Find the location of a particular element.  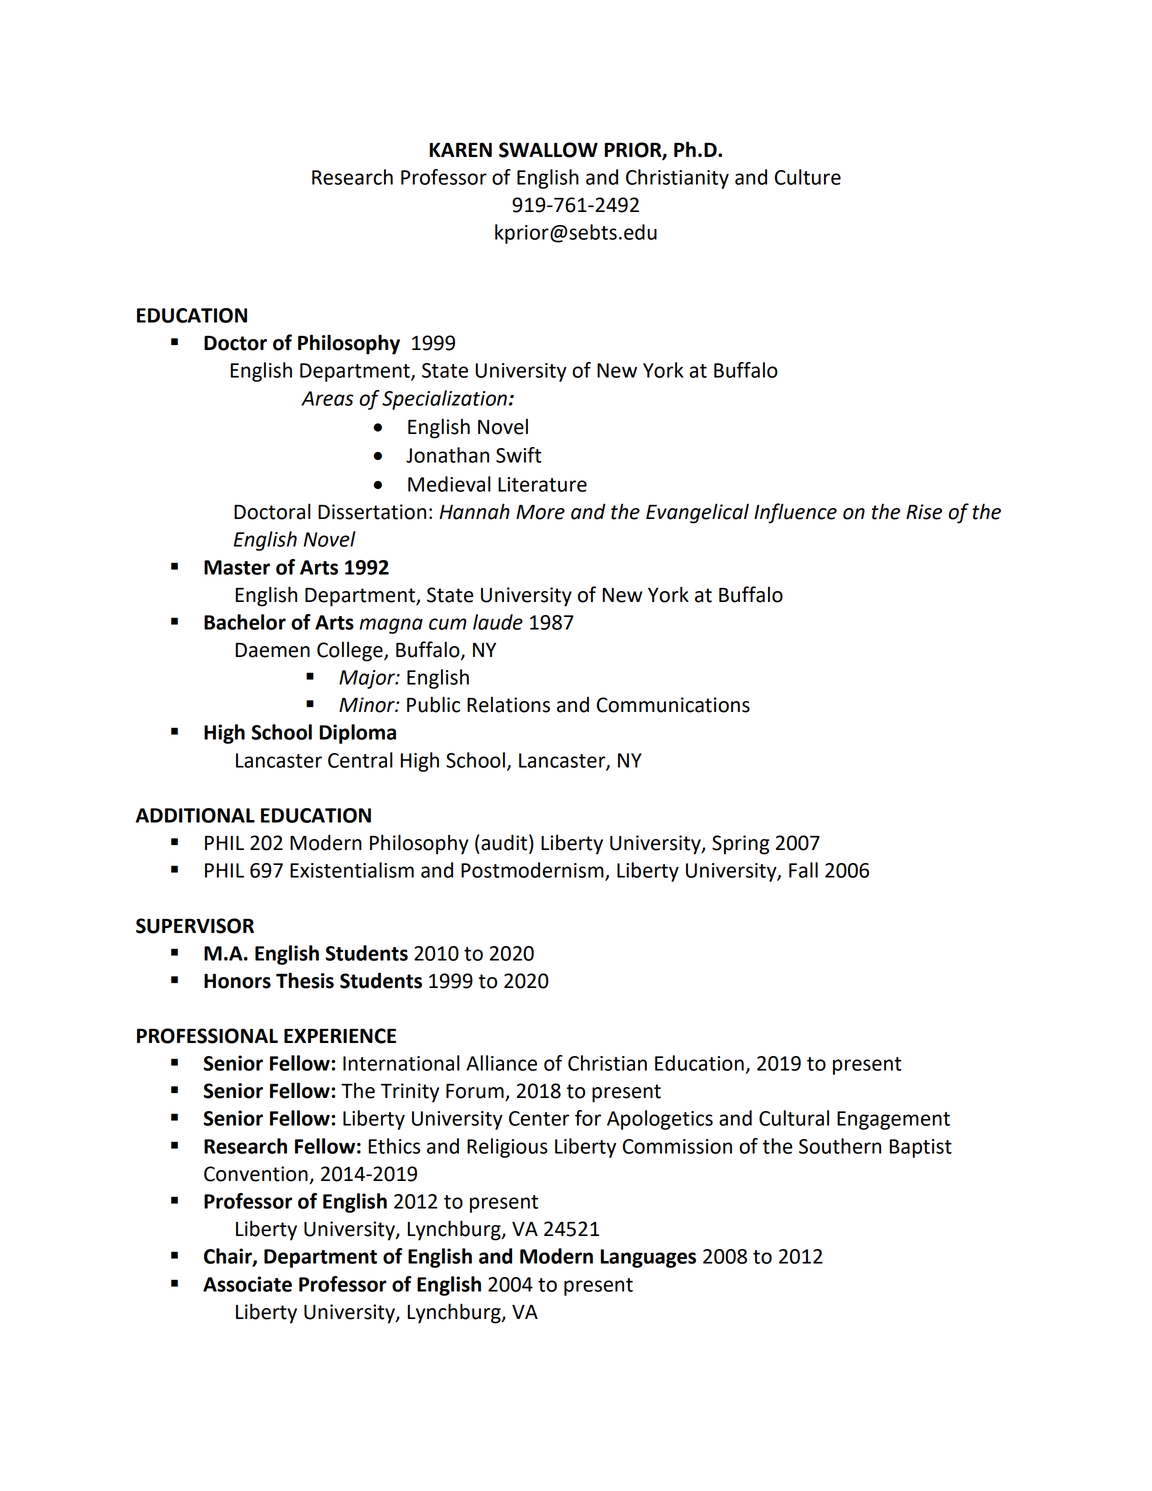

More is located at coordinates (540, 512).
